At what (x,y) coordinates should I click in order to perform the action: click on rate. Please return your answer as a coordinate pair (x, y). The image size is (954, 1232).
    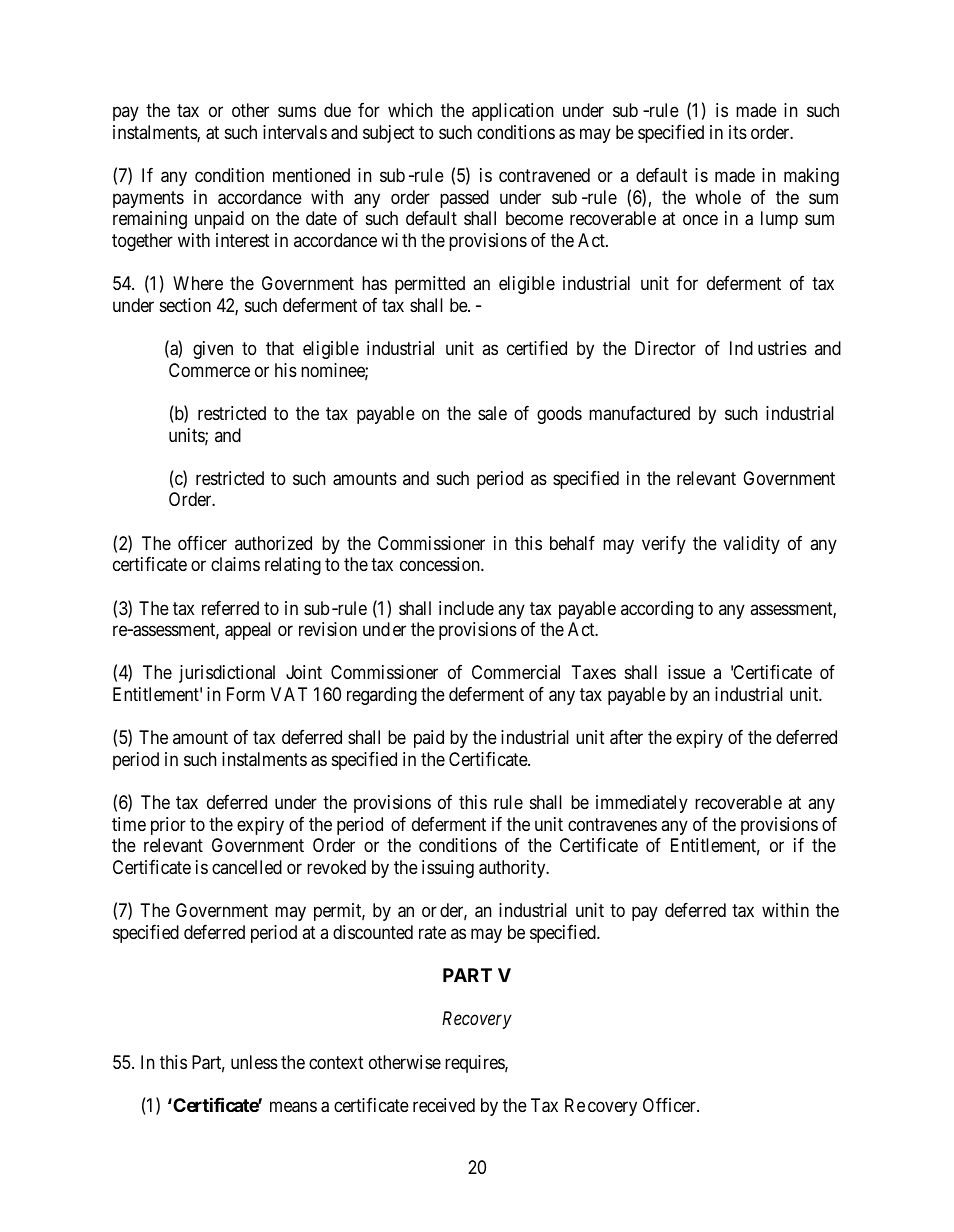
    Looking at the image, I should click on (432, 932).
